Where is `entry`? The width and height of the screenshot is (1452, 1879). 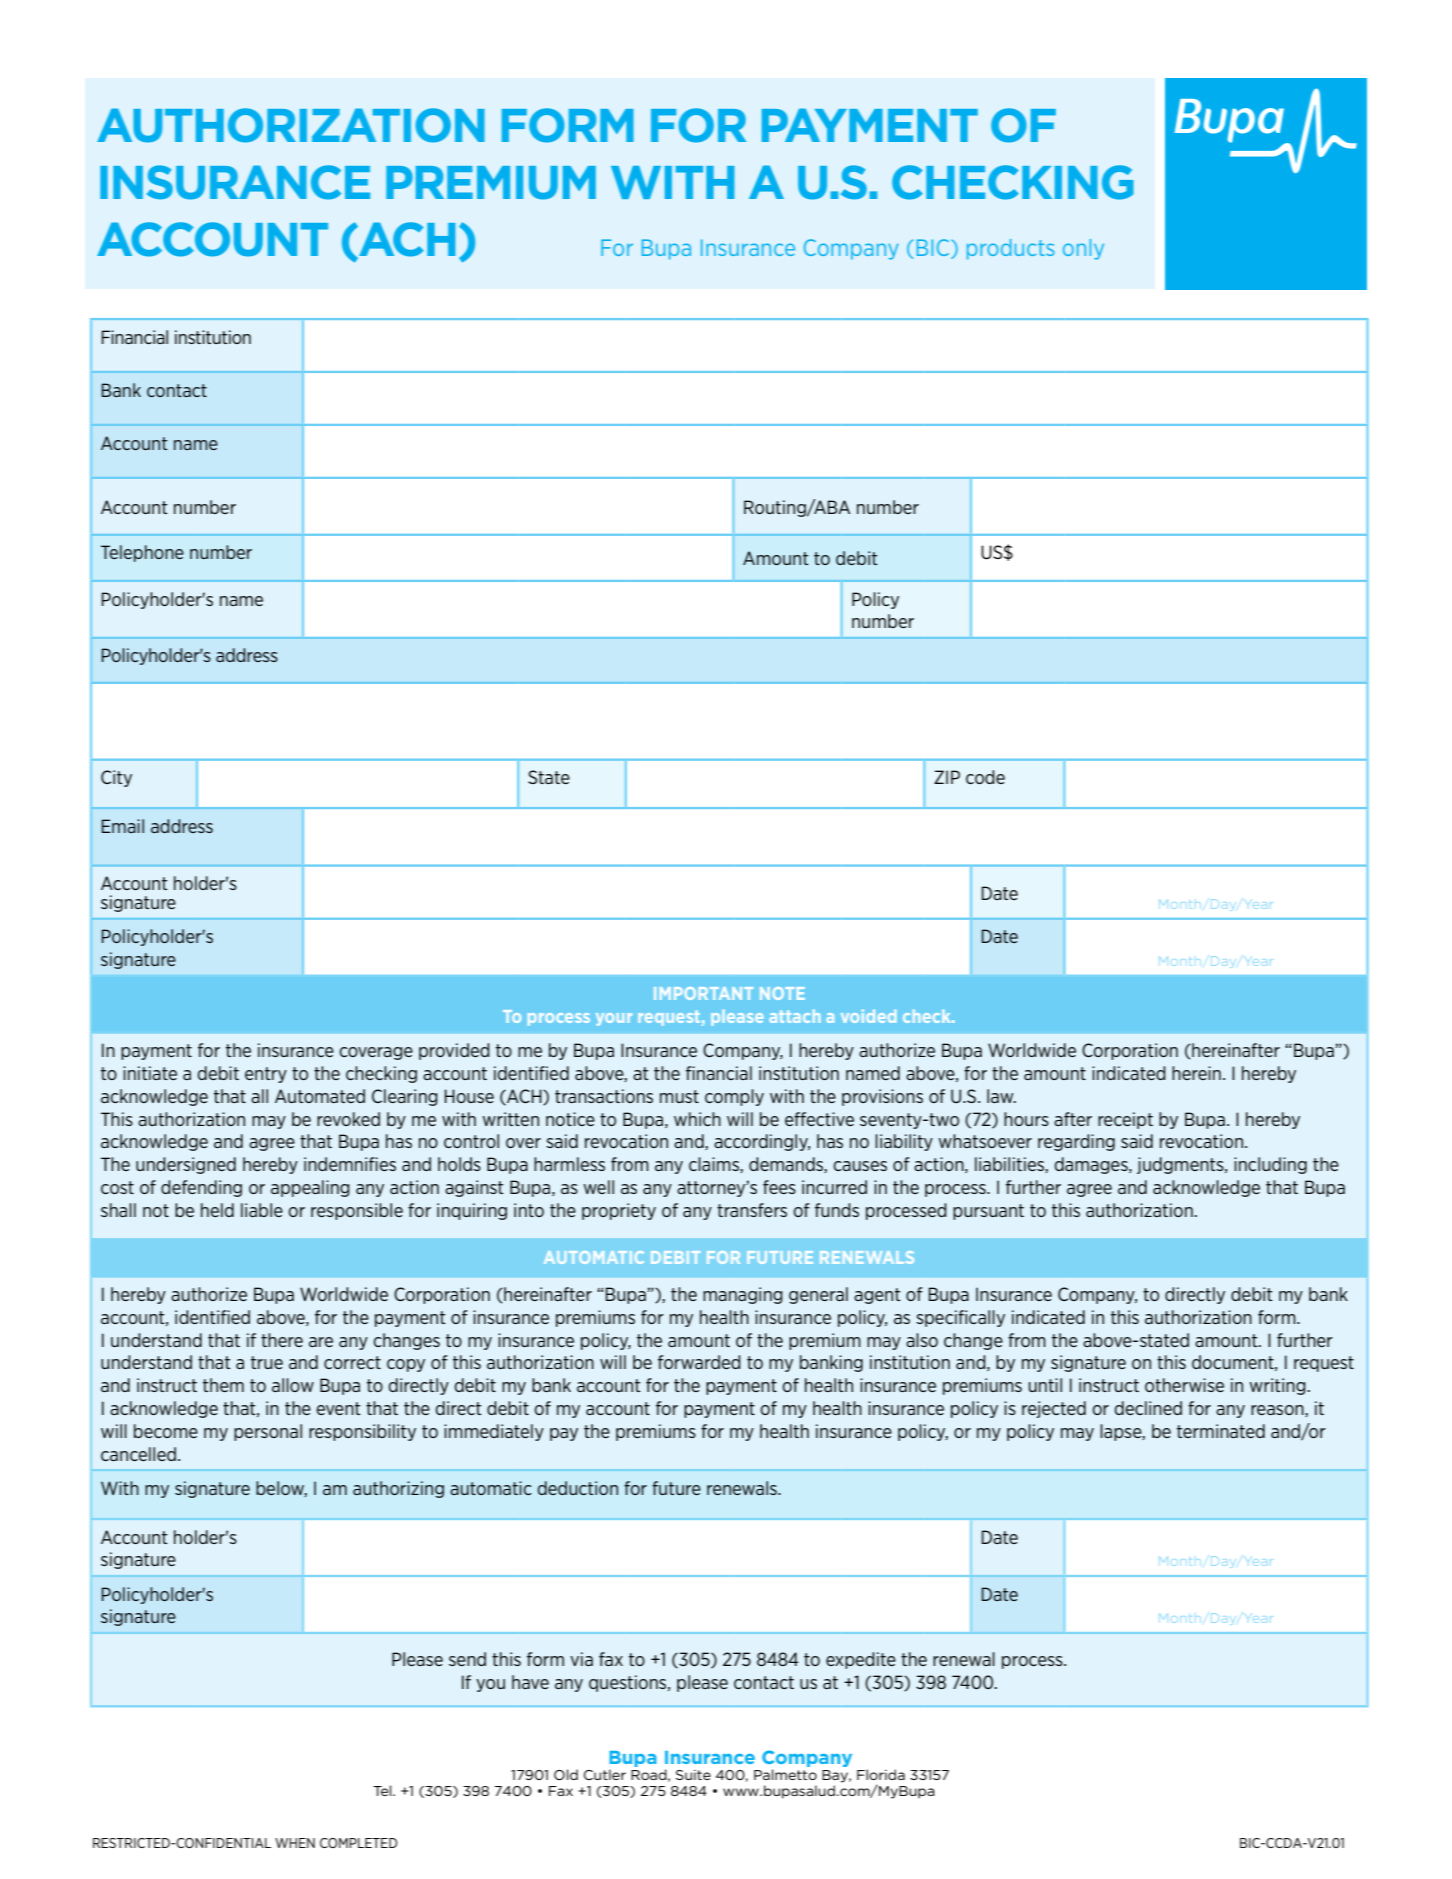 entry is located at coordinates (266, 1075).
